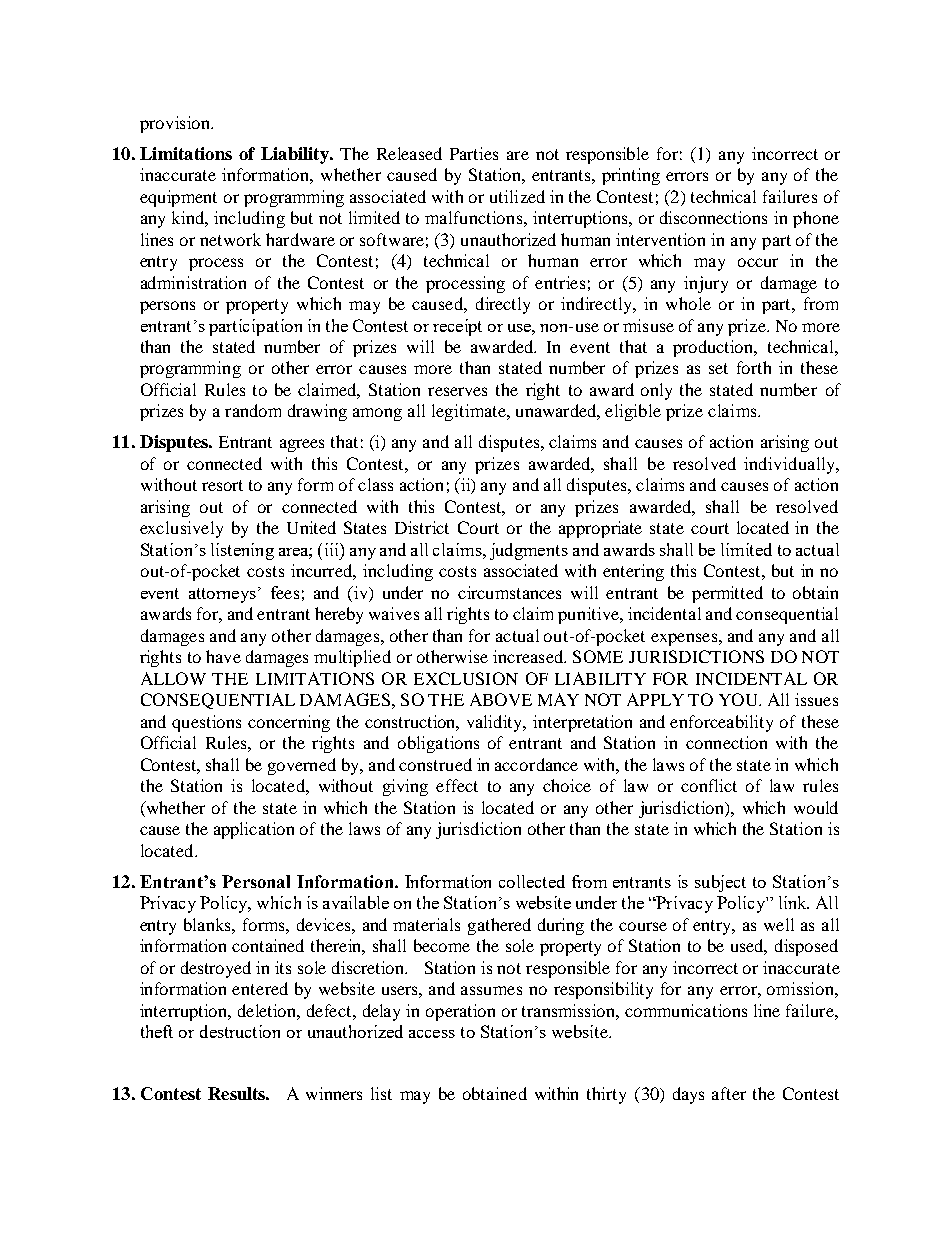 Image resolution: width=952 pixels, height=1233 pixels. I want to click on conflict, so click(709, 785).
